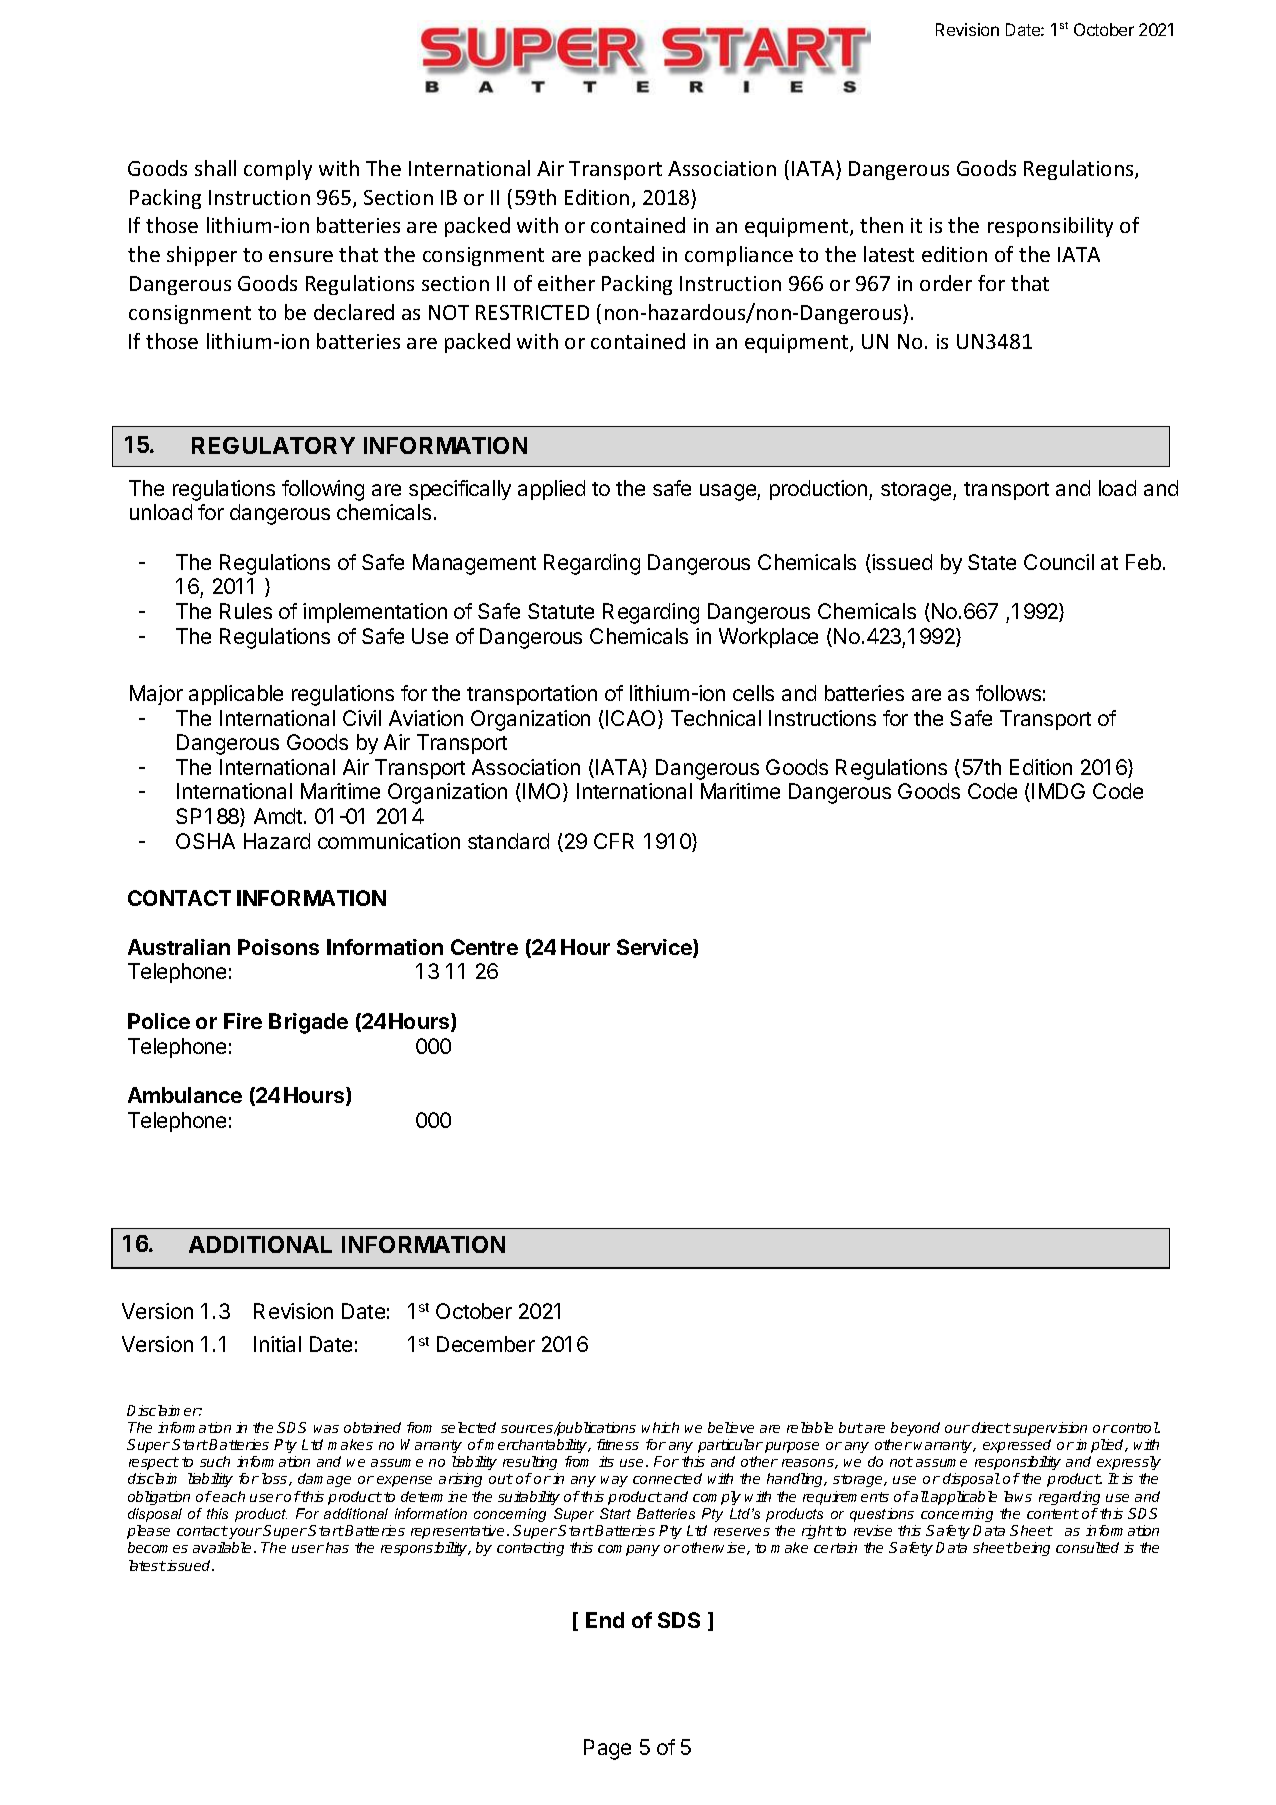  I want to click on available, so click(224, 1547).
